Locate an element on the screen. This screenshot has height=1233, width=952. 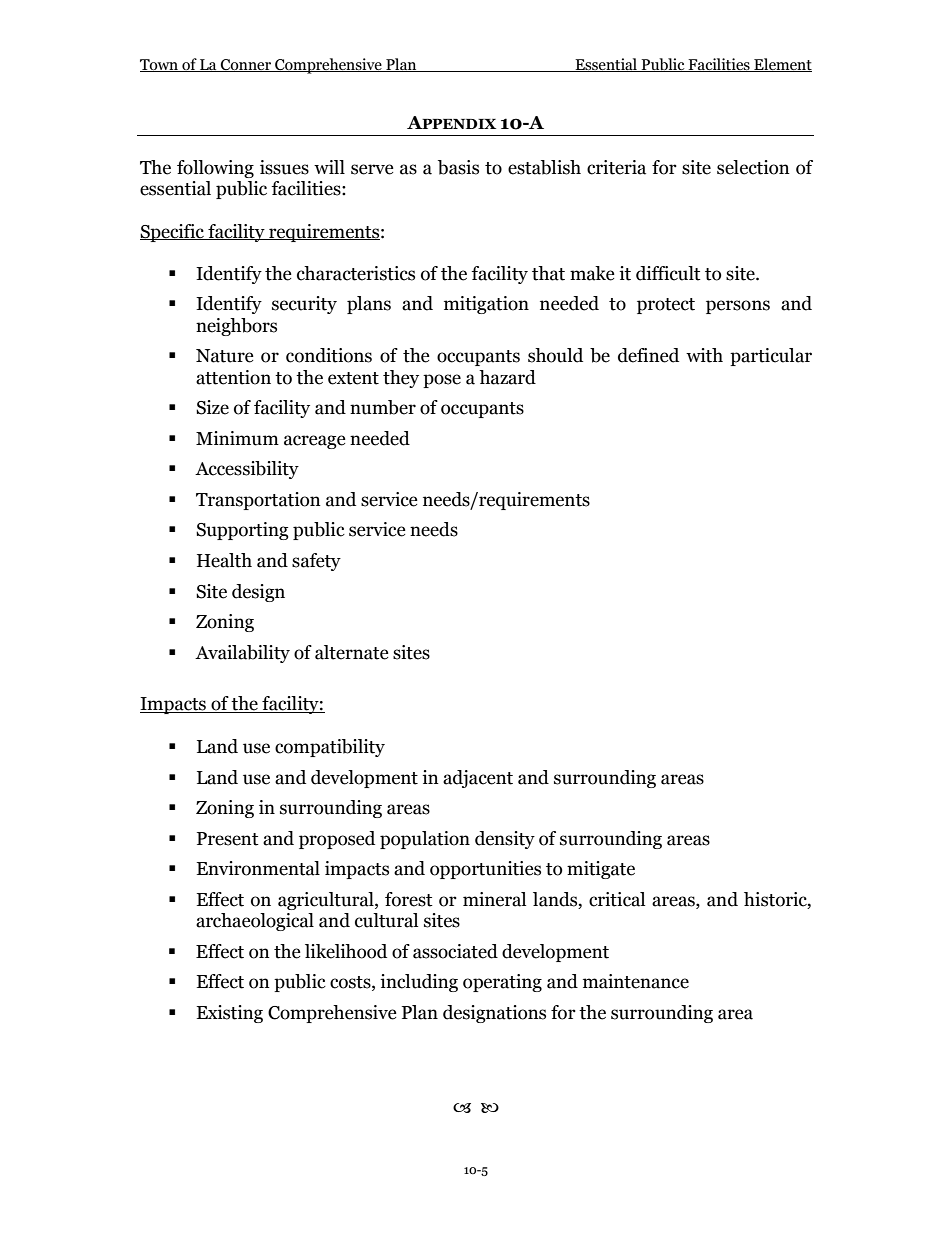
attention is located at coordinates (233, 377).
